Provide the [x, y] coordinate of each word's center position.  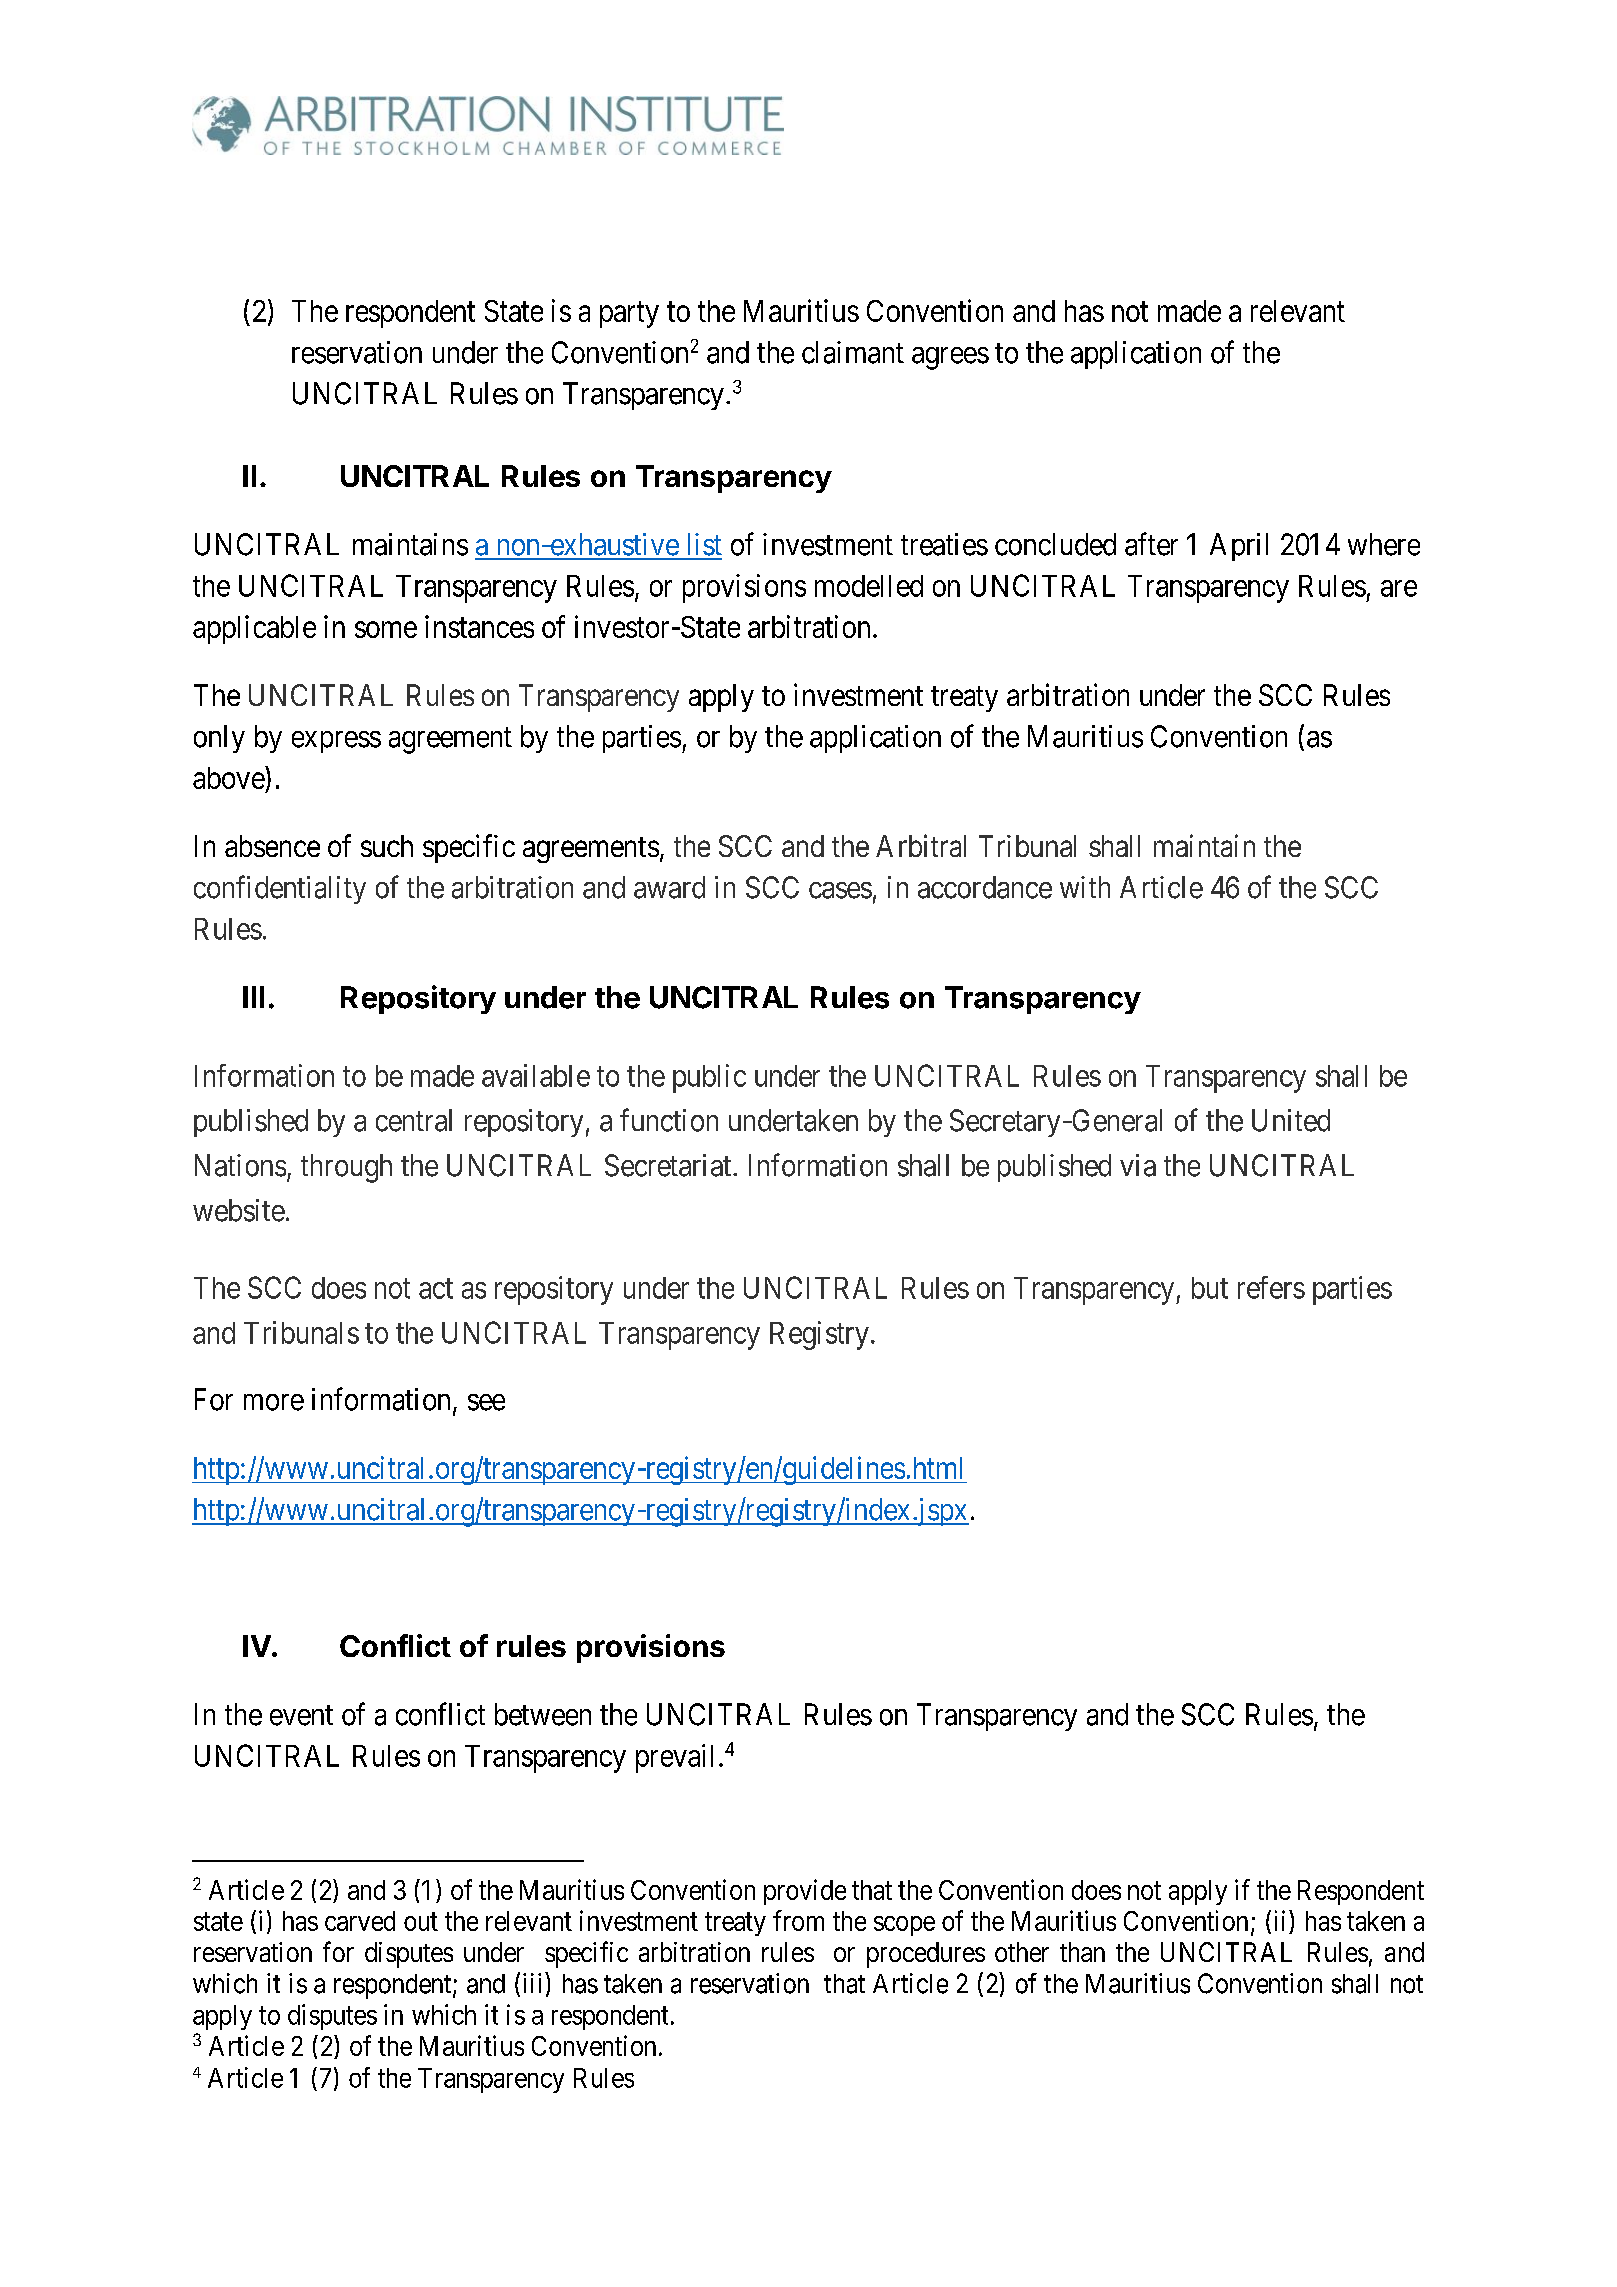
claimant [853, 352]
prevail [674, 1758]
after [1151, 544]
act [436, 1289]
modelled [869, 586]
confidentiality [280, 889]
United [1291, 1120]
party [629, 315]
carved [360, 1921]
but [1210, 1288]
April [1239, 547]
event [301, 1715]
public [709, 1078]
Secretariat [669, 1165]
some [386, 629]
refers [1271, 1287]
